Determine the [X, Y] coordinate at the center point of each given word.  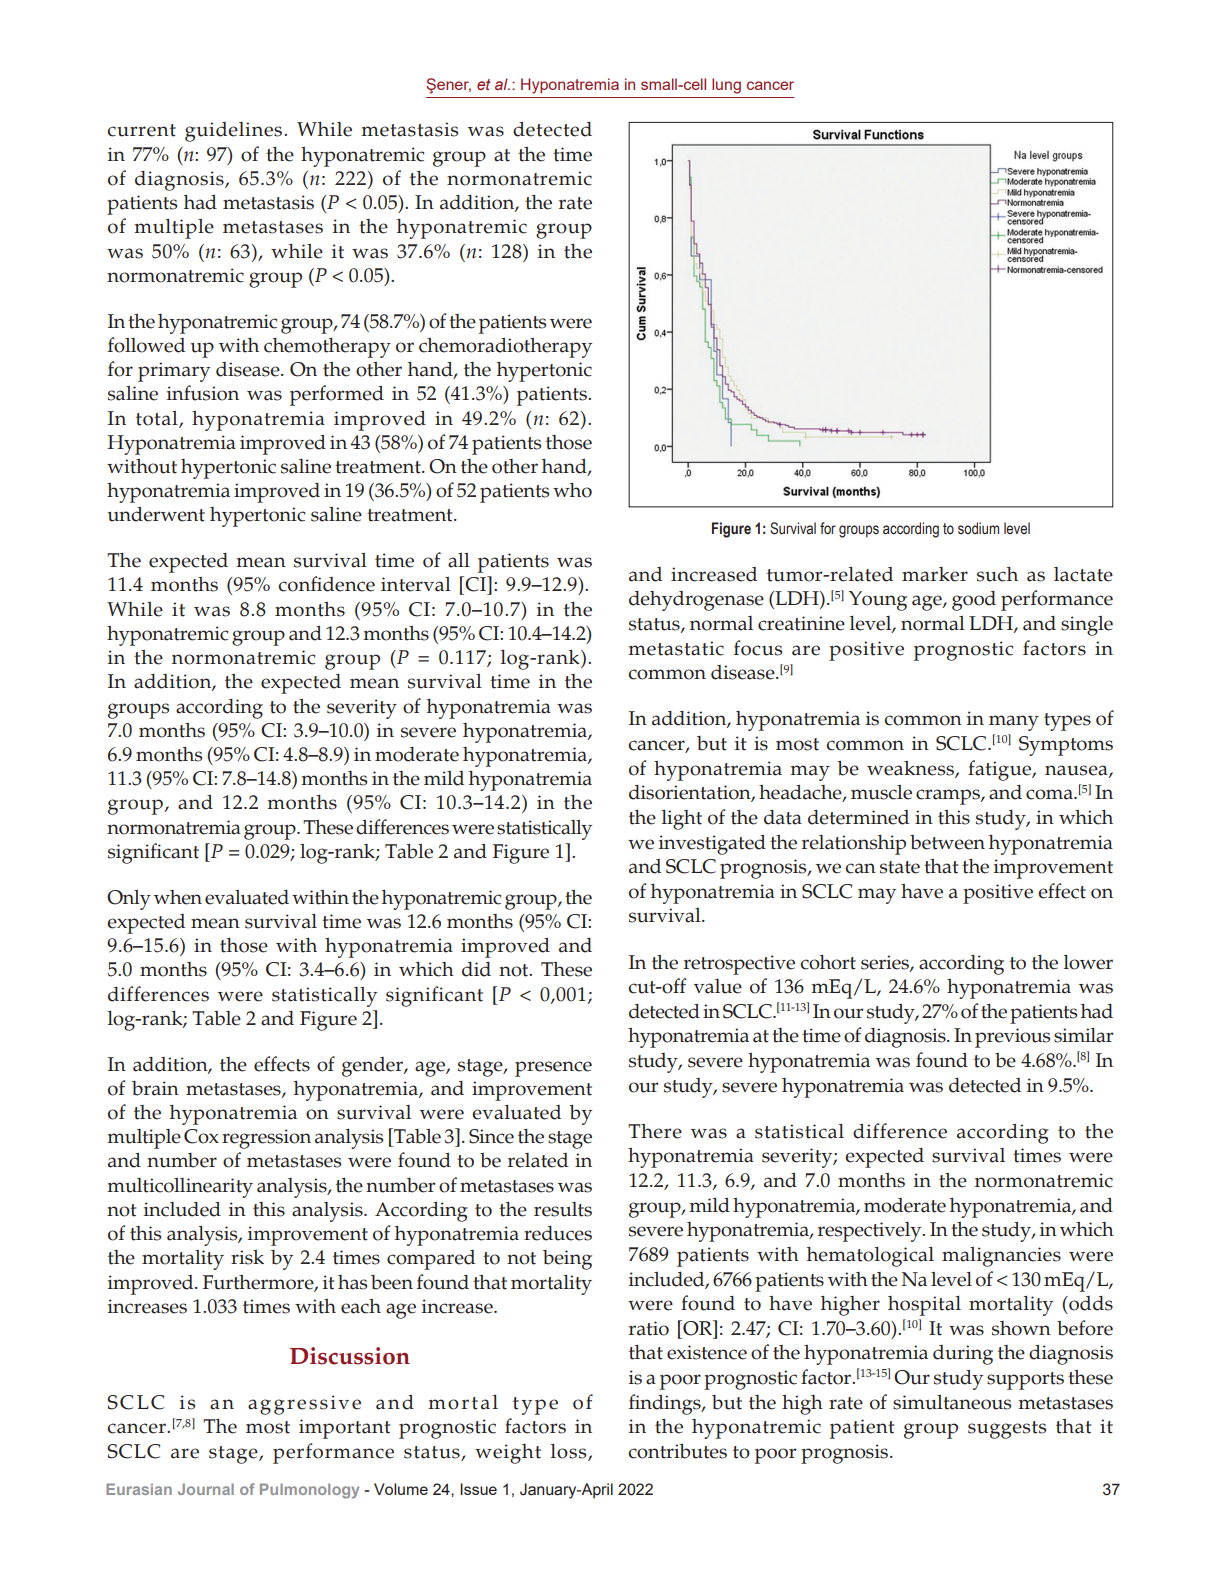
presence [553, 1069]
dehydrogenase [696, 601]
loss [570, 1452]
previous [1012, 1038]
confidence [326, 584]
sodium [978, 528]
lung [726, 86]
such [997, 574]
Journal [206, 1489]
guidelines [235, 132]
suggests [1007, 1430]
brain [155, 1088]
